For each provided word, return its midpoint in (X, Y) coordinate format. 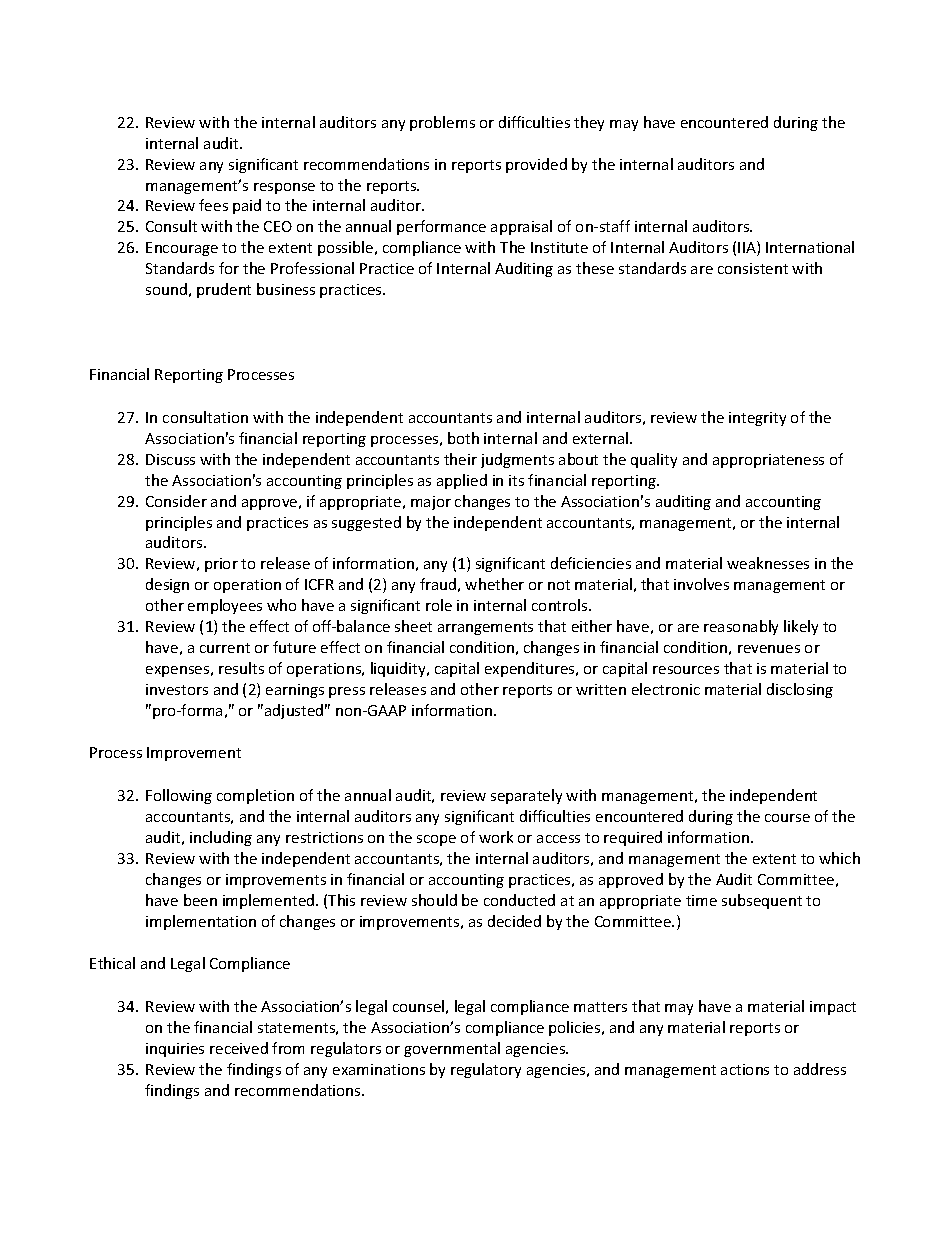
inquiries (175, 1050)
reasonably (741, 627)
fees (213, 205)
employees (225, 606)
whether (494, 584)
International (810, 247)
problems (442, 123)
